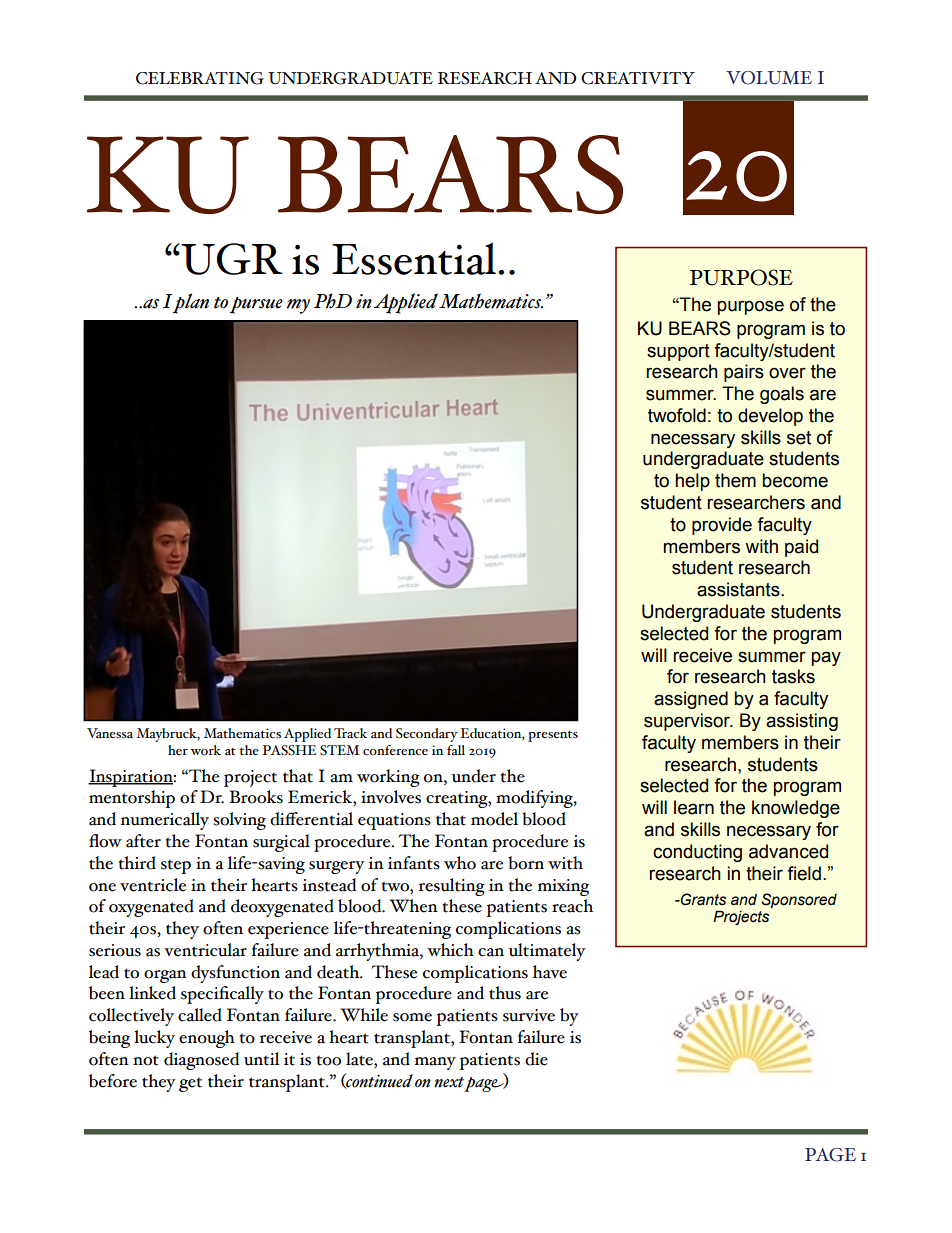 The width and height of the screenshot is (952, 1233). Describe the element at coordinates (110, 733) in the screenshot. I see `Vanessa` at that location.
